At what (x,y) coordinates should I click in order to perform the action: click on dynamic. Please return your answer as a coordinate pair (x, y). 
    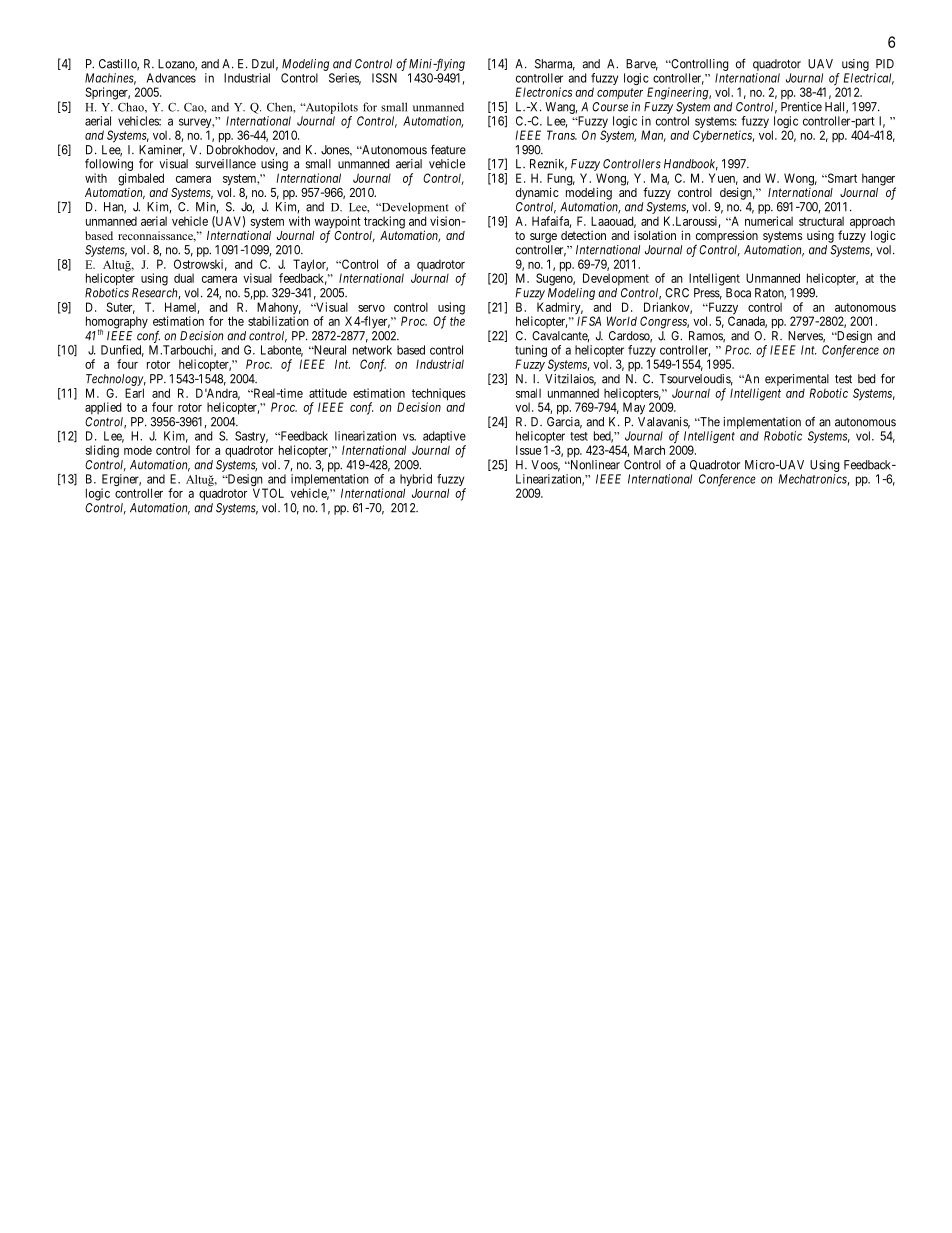
    Looking at the image, I should click on (537, 193).
